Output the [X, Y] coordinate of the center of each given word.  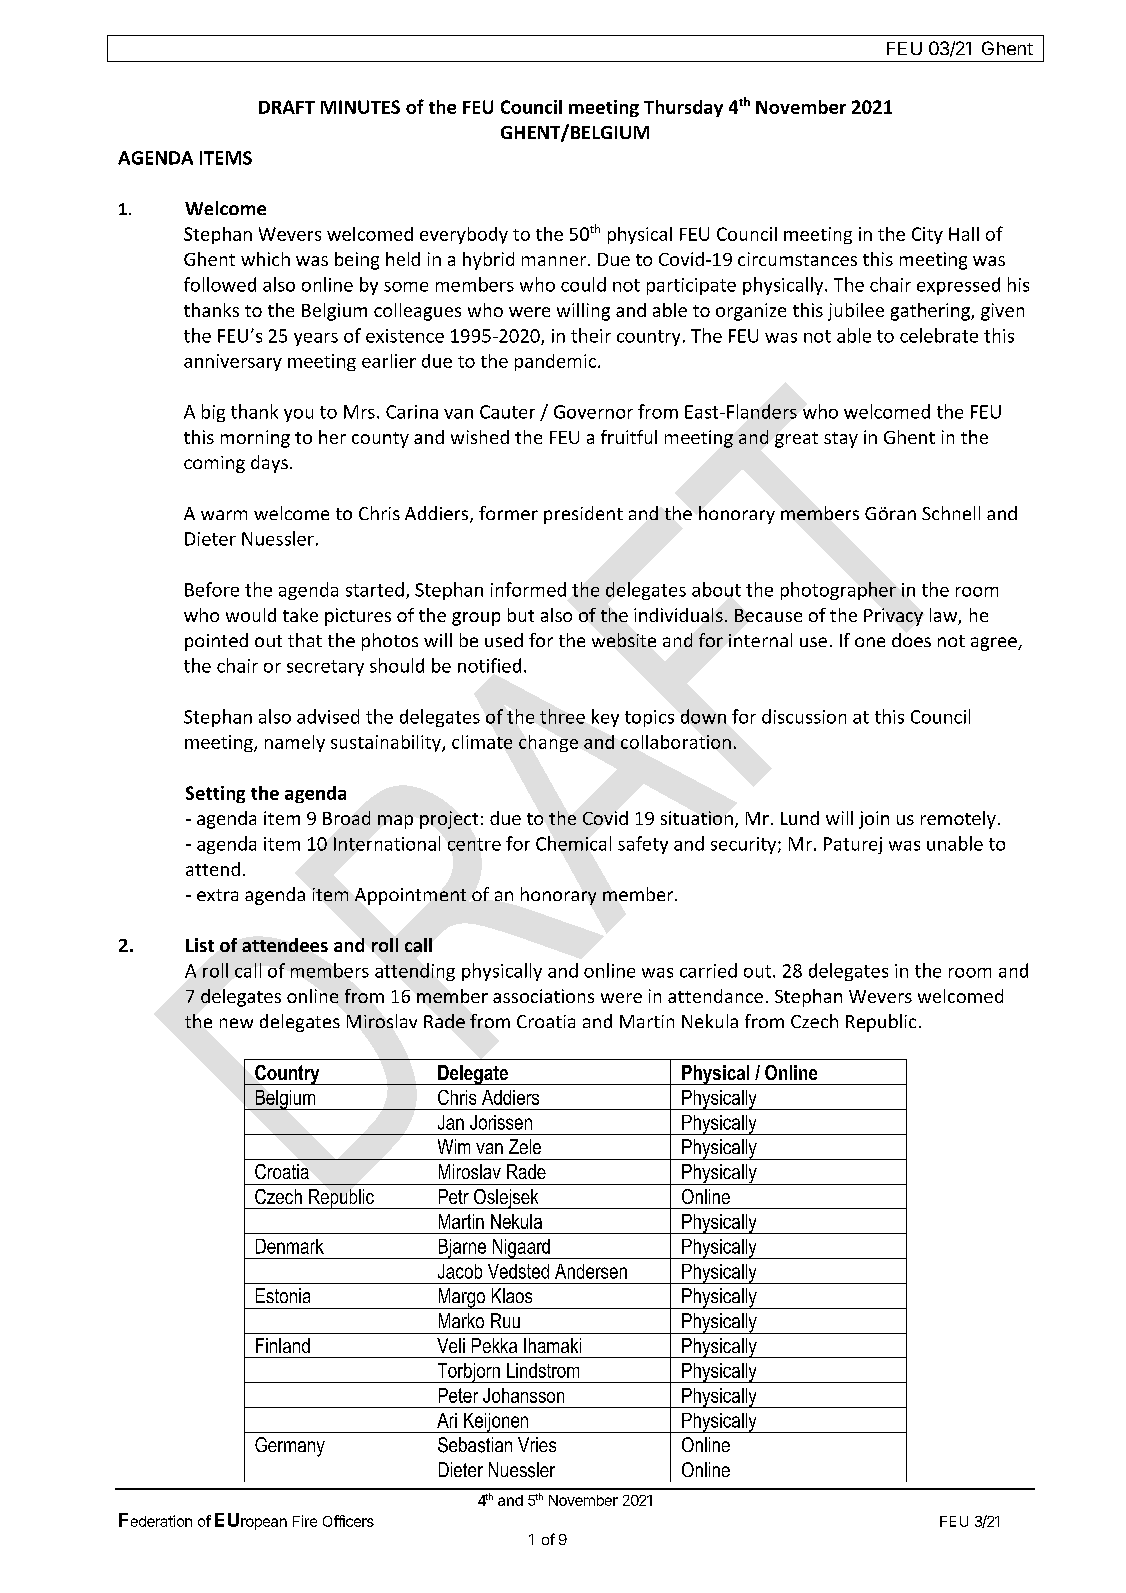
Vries [537, 1444]
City [927, 235]
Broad [346, 818]
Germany [290, 1447]
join [874, 820]
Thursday [683, 108]
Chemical [573, 843]
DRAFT [287, 107]
